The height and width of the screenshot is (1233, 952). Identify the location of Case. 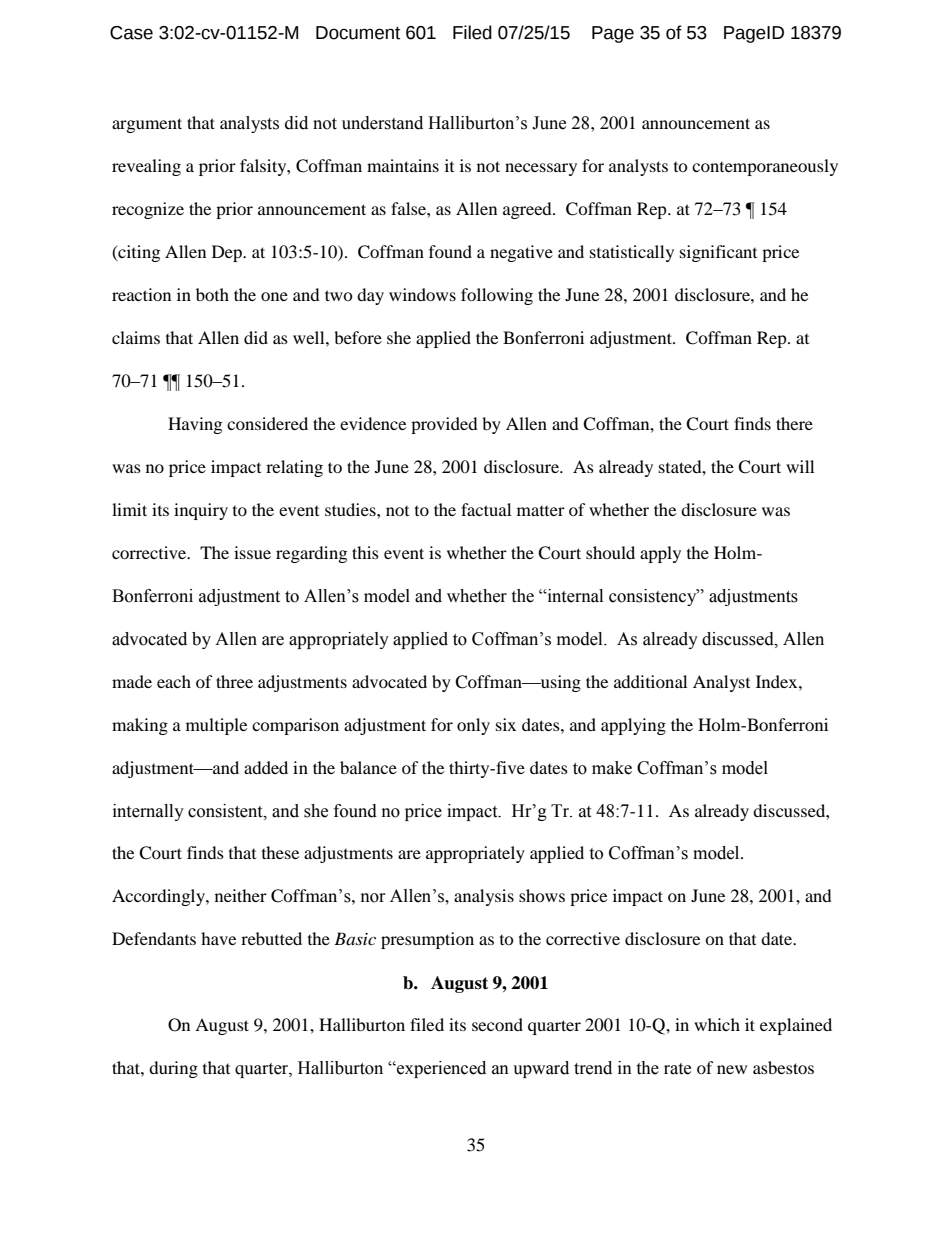
(131, 33).
